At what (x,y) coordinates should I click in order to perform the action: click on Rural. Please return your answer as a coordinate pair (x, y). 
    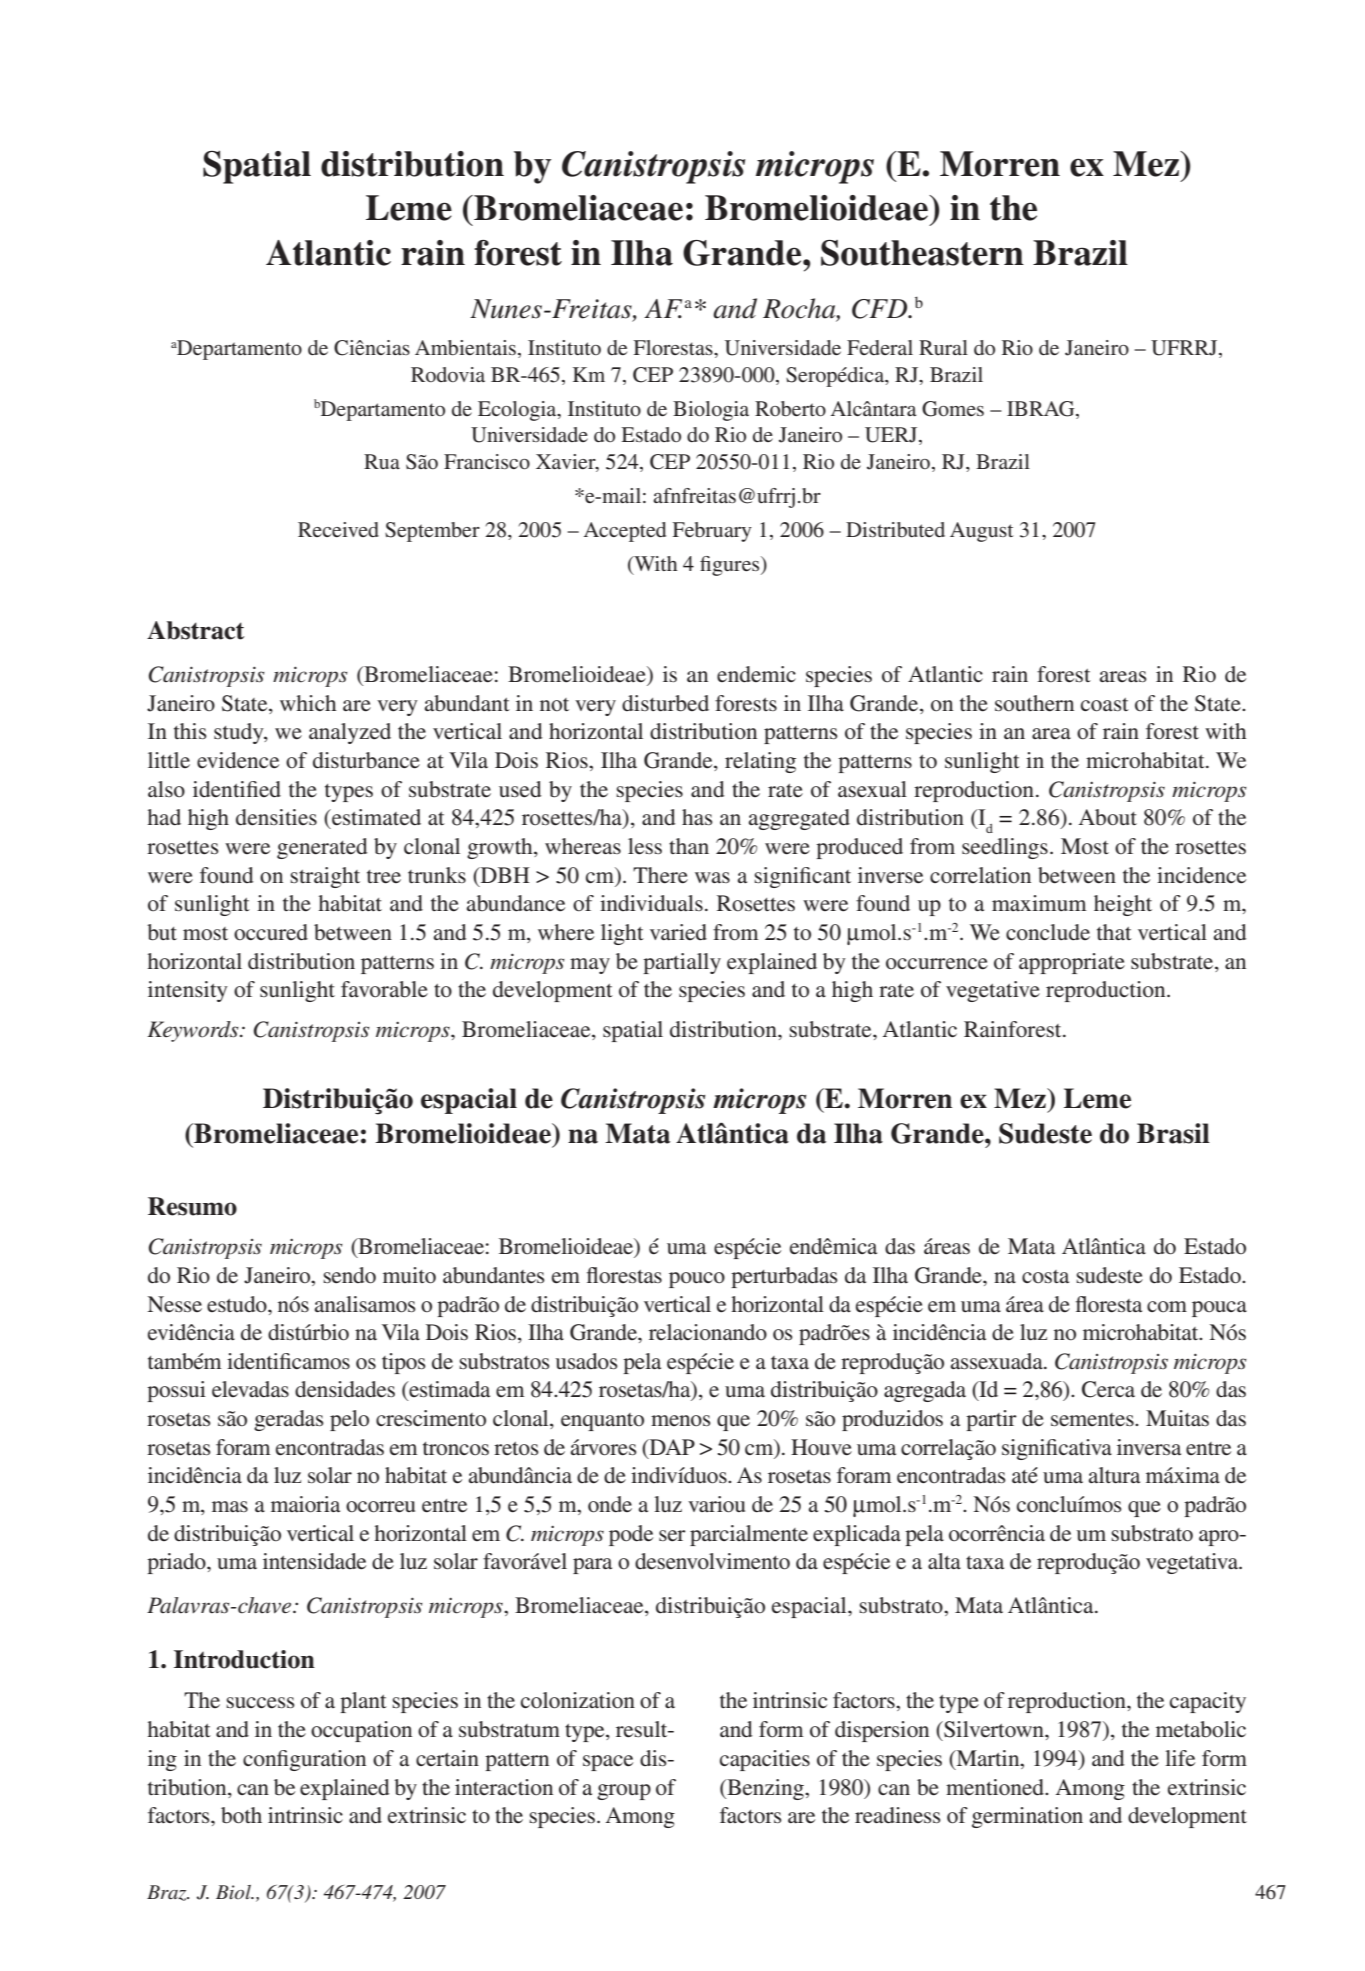
    Looking at the image, I should click on (943, 347).
